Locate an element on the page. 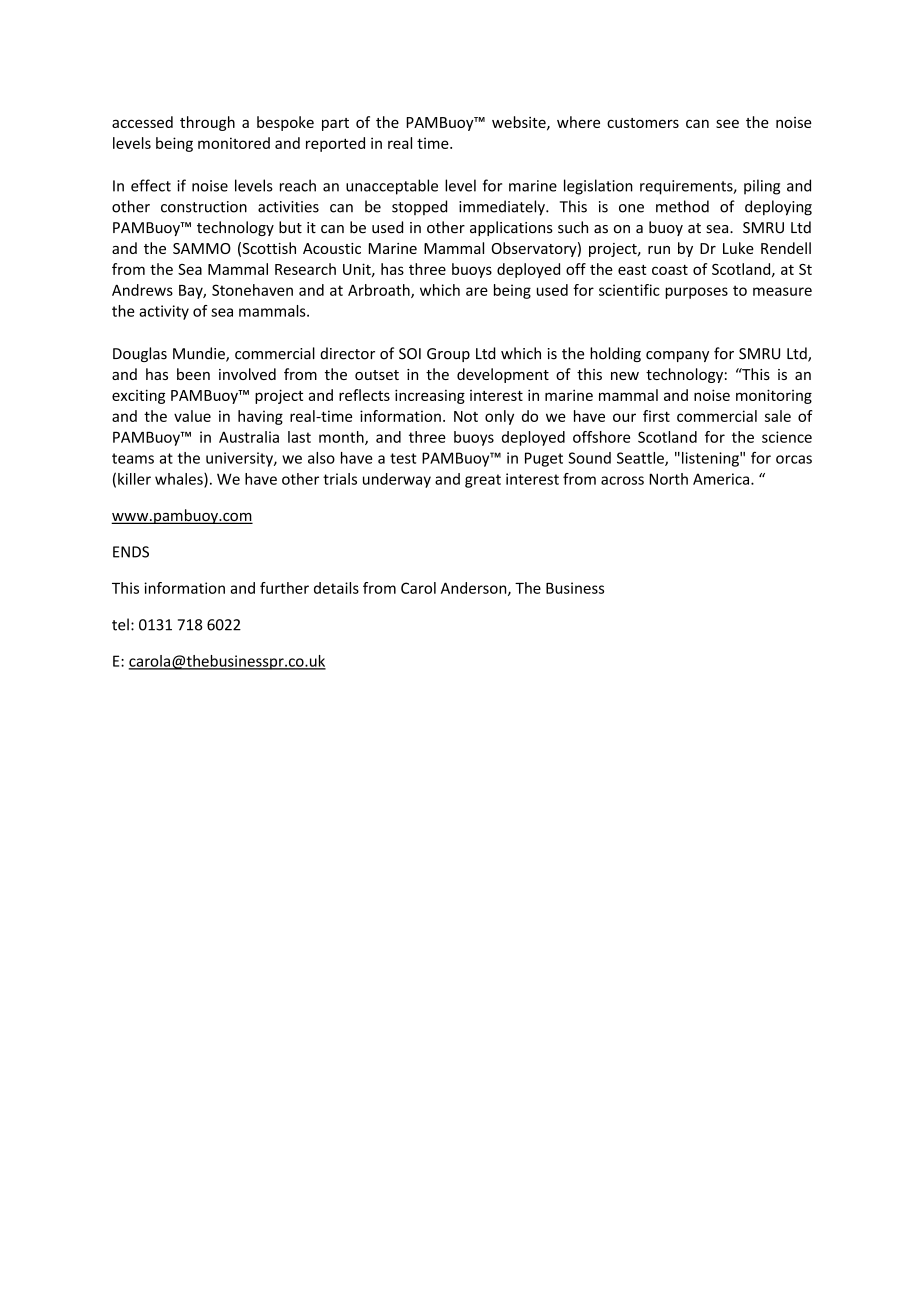 The image size is (924, 1308). Group is located at coordinates (448, 355).
